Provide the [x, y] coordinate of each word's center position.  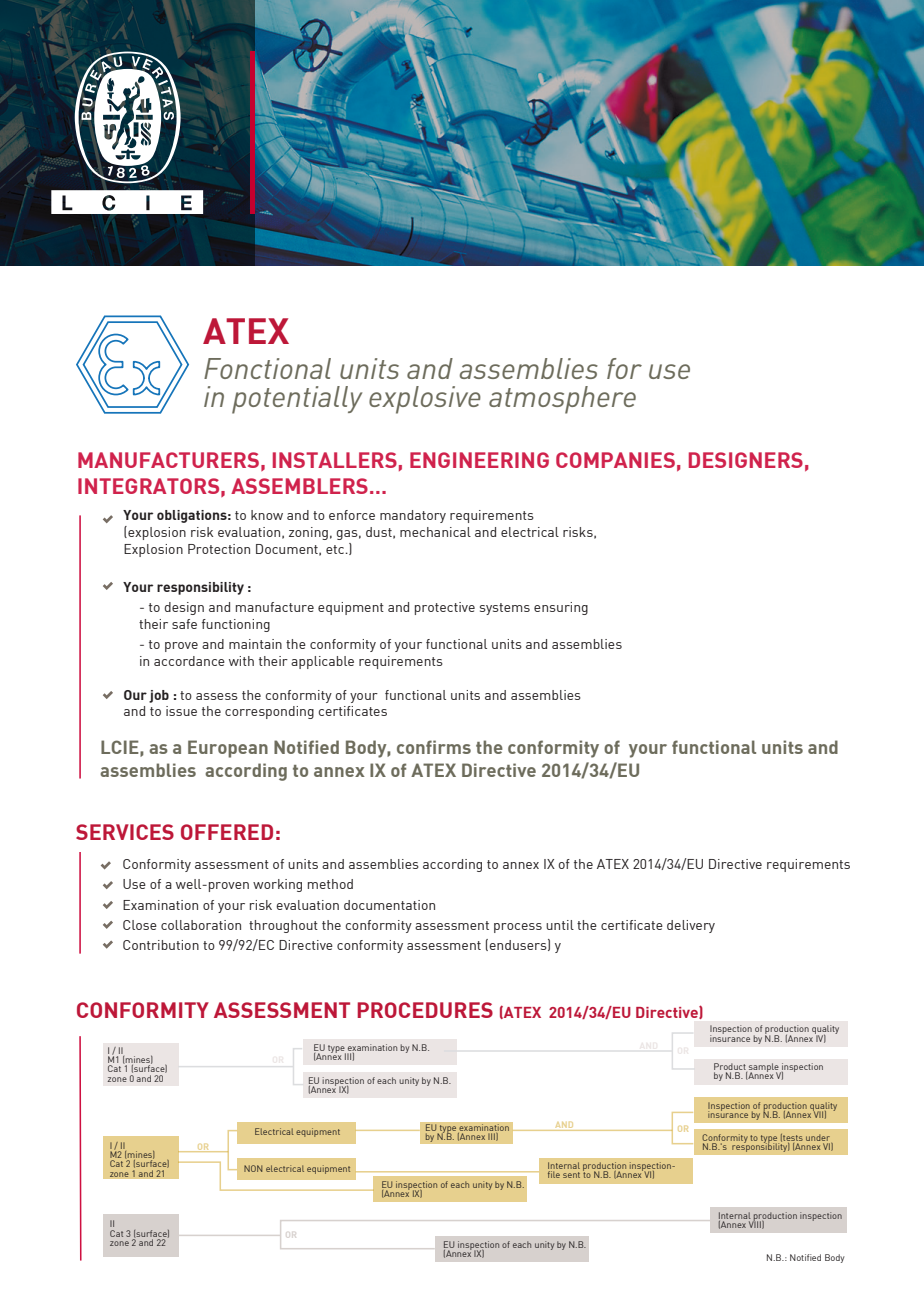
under [819, 1139]
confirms [434, 747]
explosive [425, 400]
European [228, 749]
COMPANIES [615, 460]
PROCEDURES [425, 1010]
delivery [691, 926]
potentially [297, 400]
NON [253, 1168]
